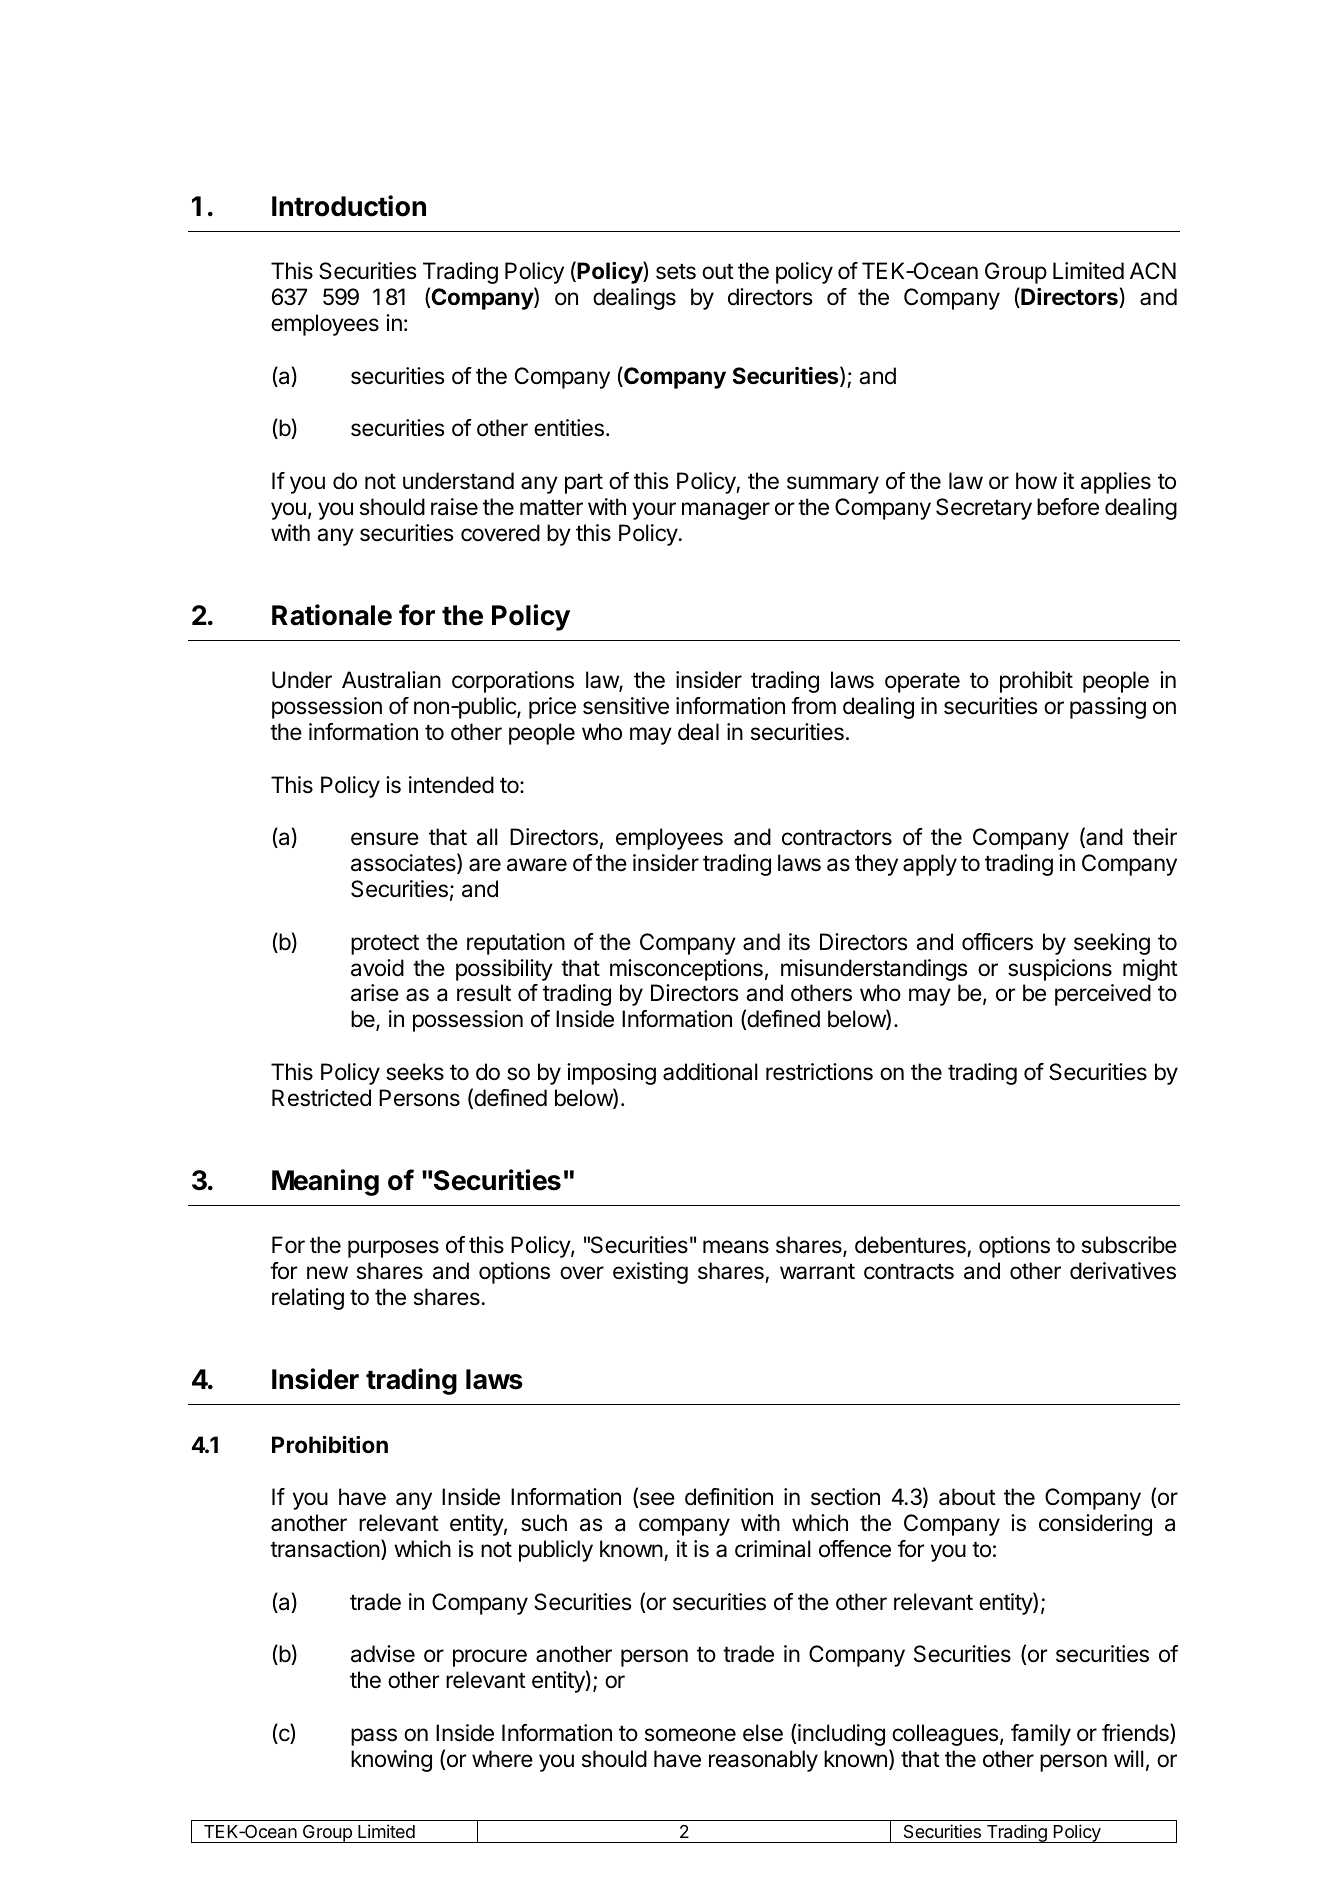  What do you see at coordinates (813, 705) in the document?
I see `from` at bounding box center [813, 705].
